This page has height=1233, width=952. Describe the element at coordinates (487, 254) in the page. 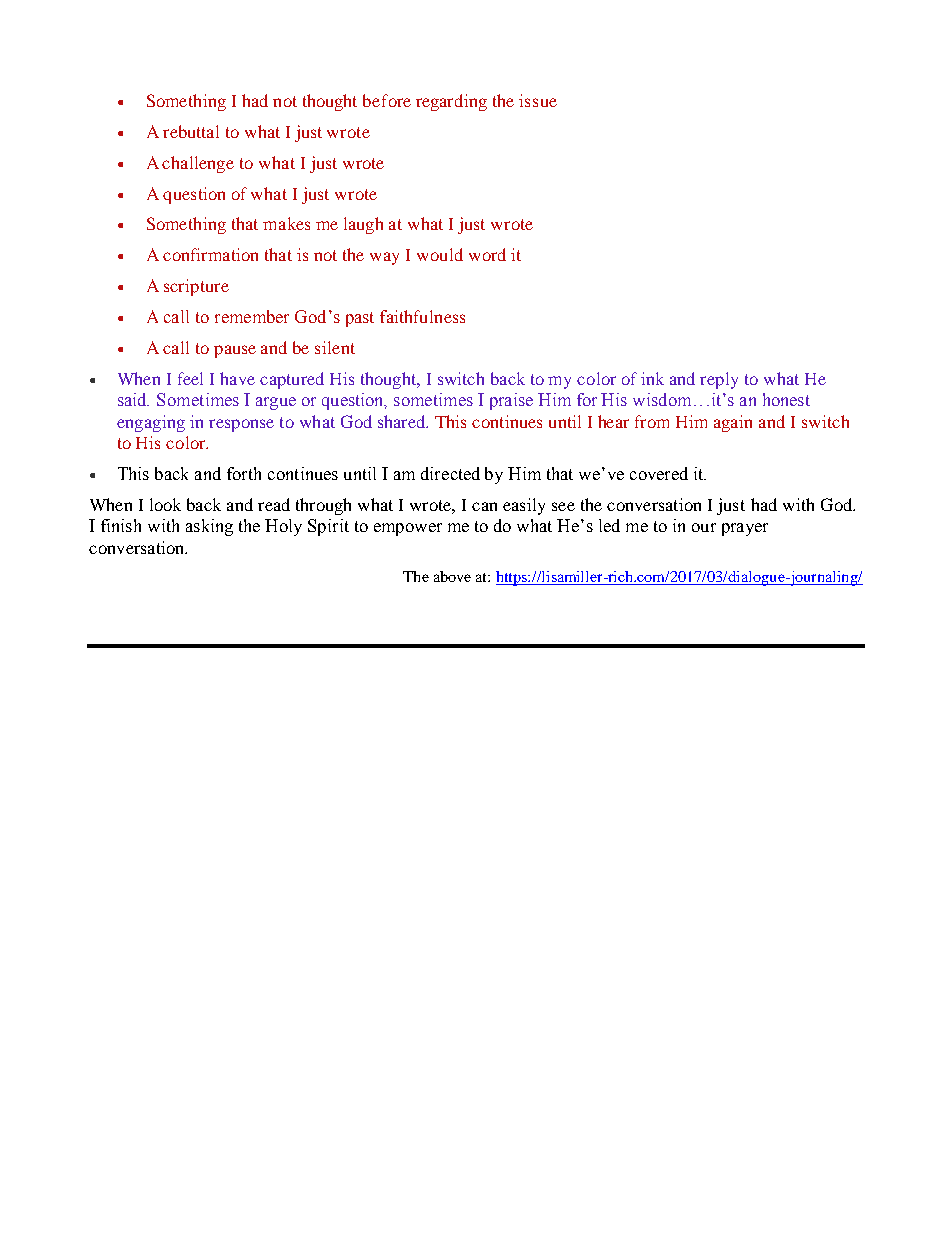

I see `word` at that location.
